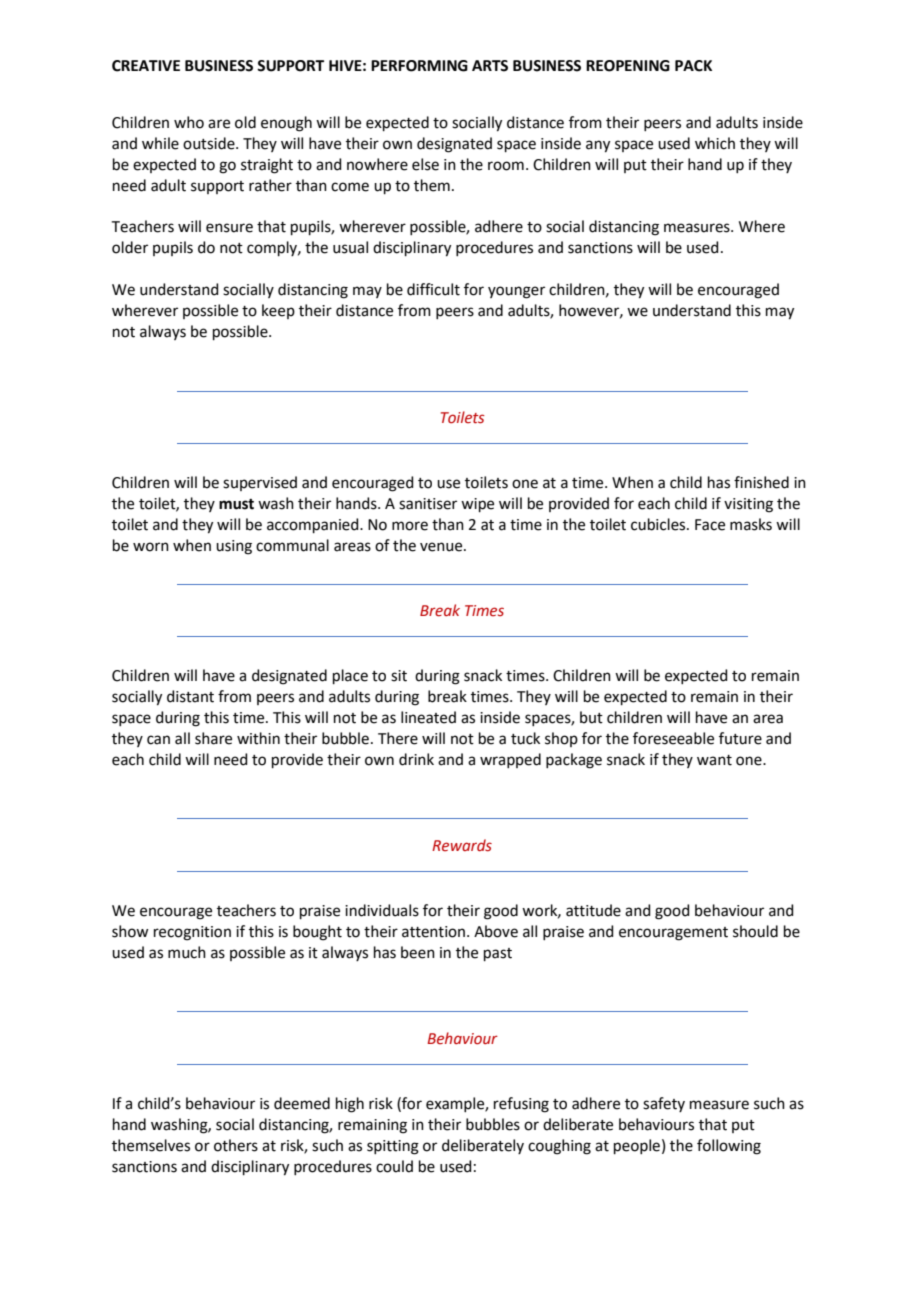 Image resolution: width=924 pixels, height=1309 pixels. Describe the element at coordinates (419, 66) in the screenshot. I see `PERFORMING` at that location.
